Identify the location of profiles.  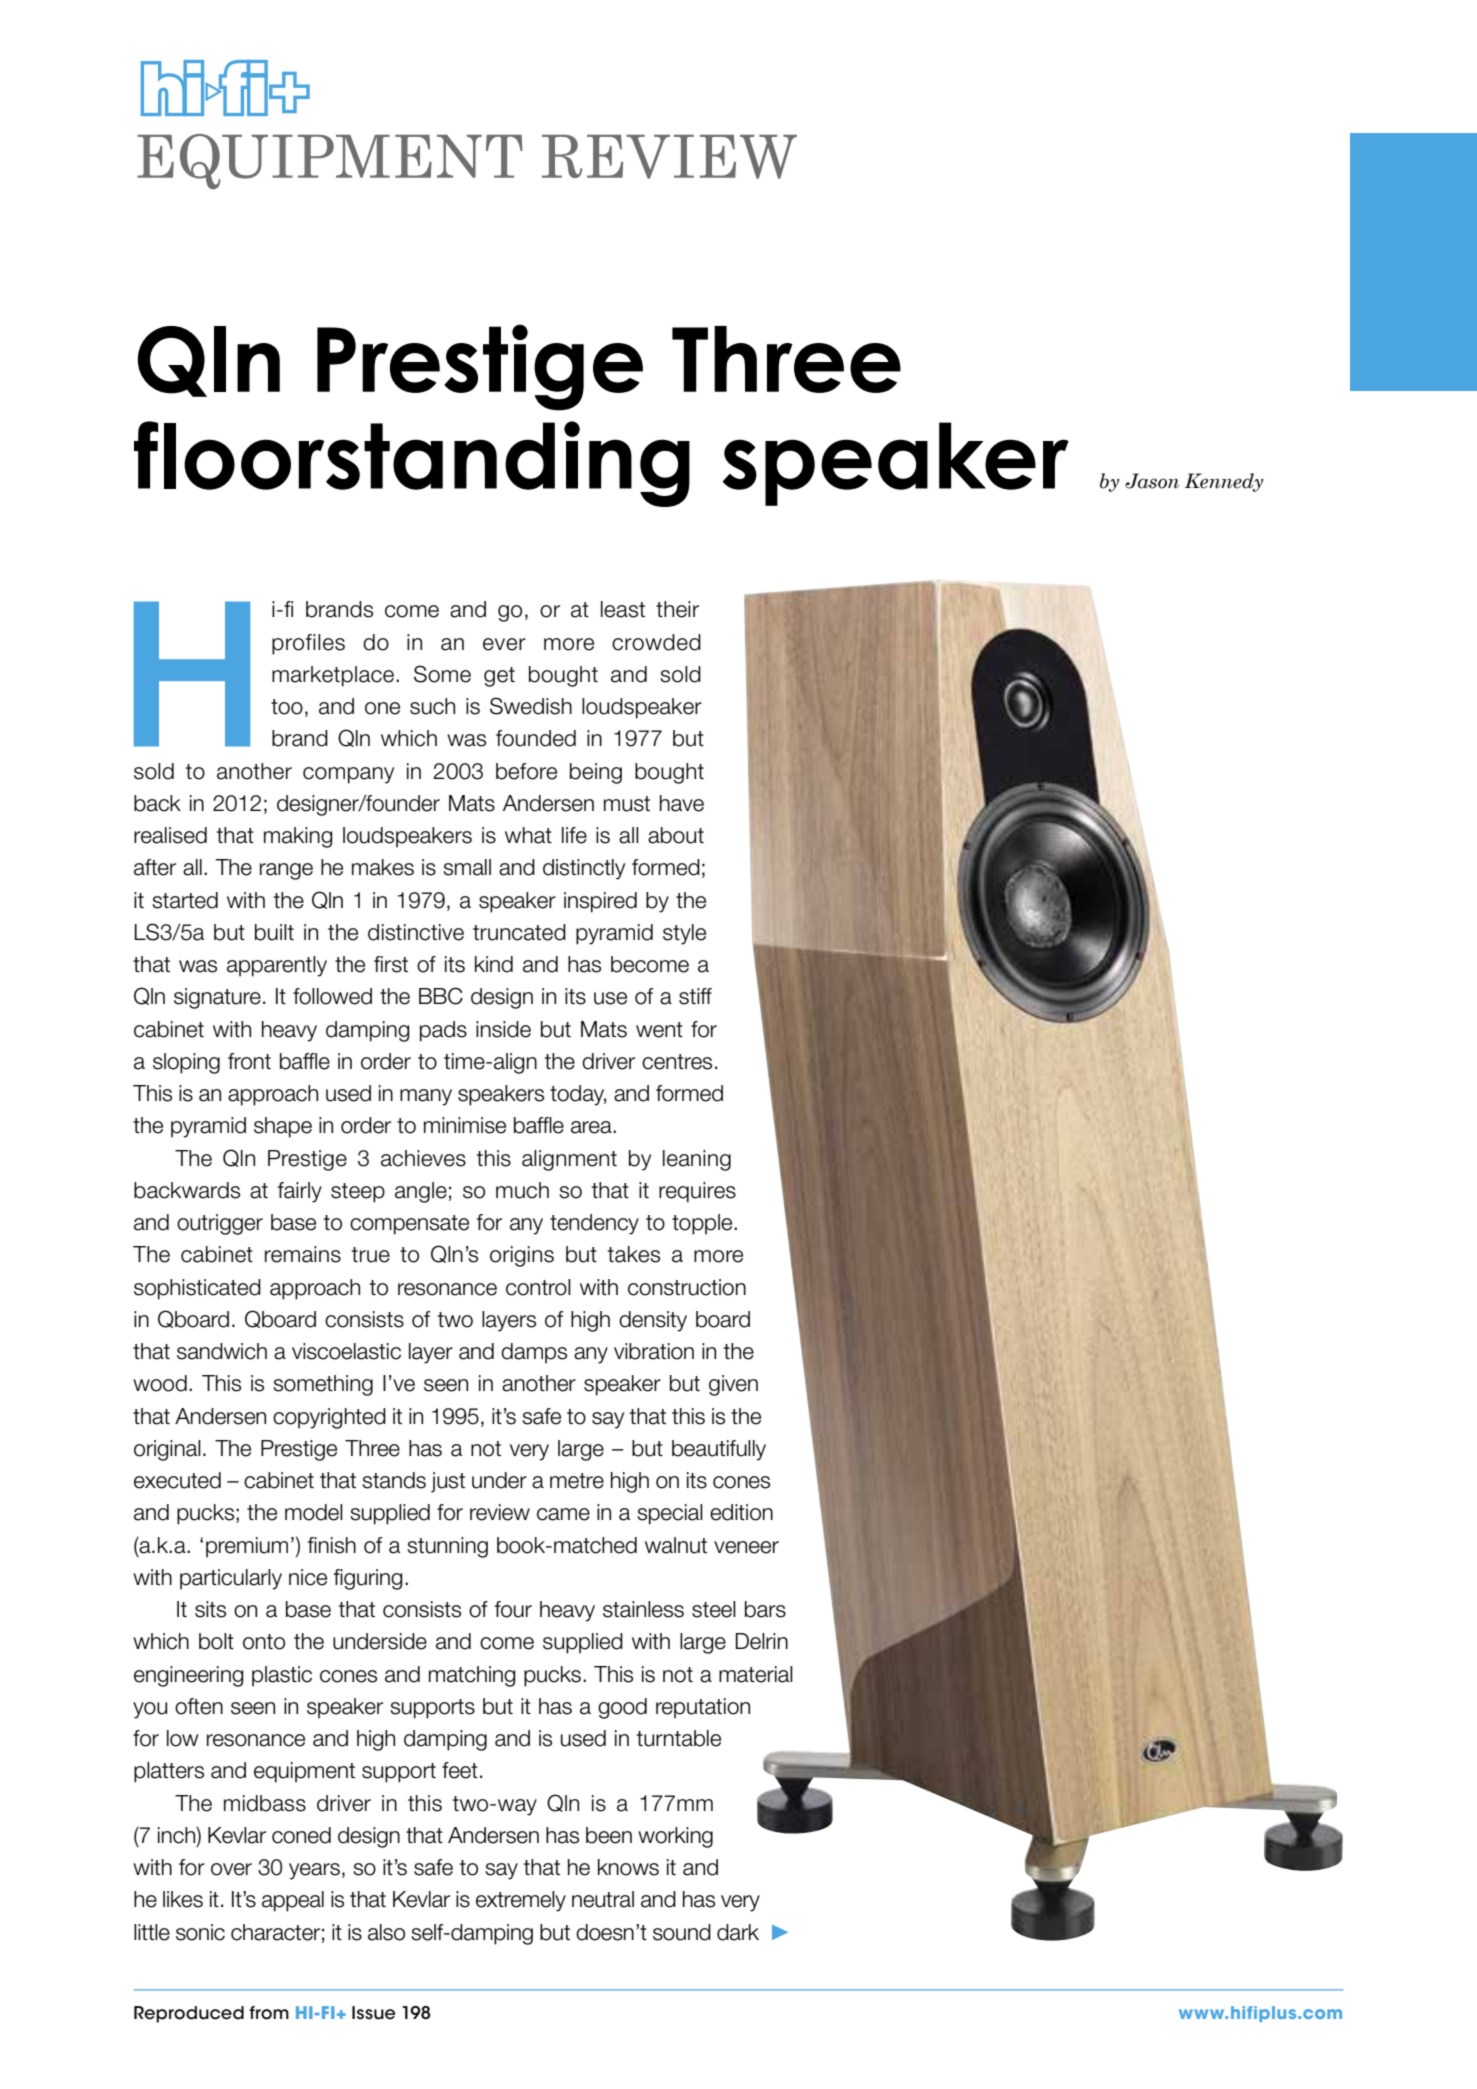
(308, 644).
